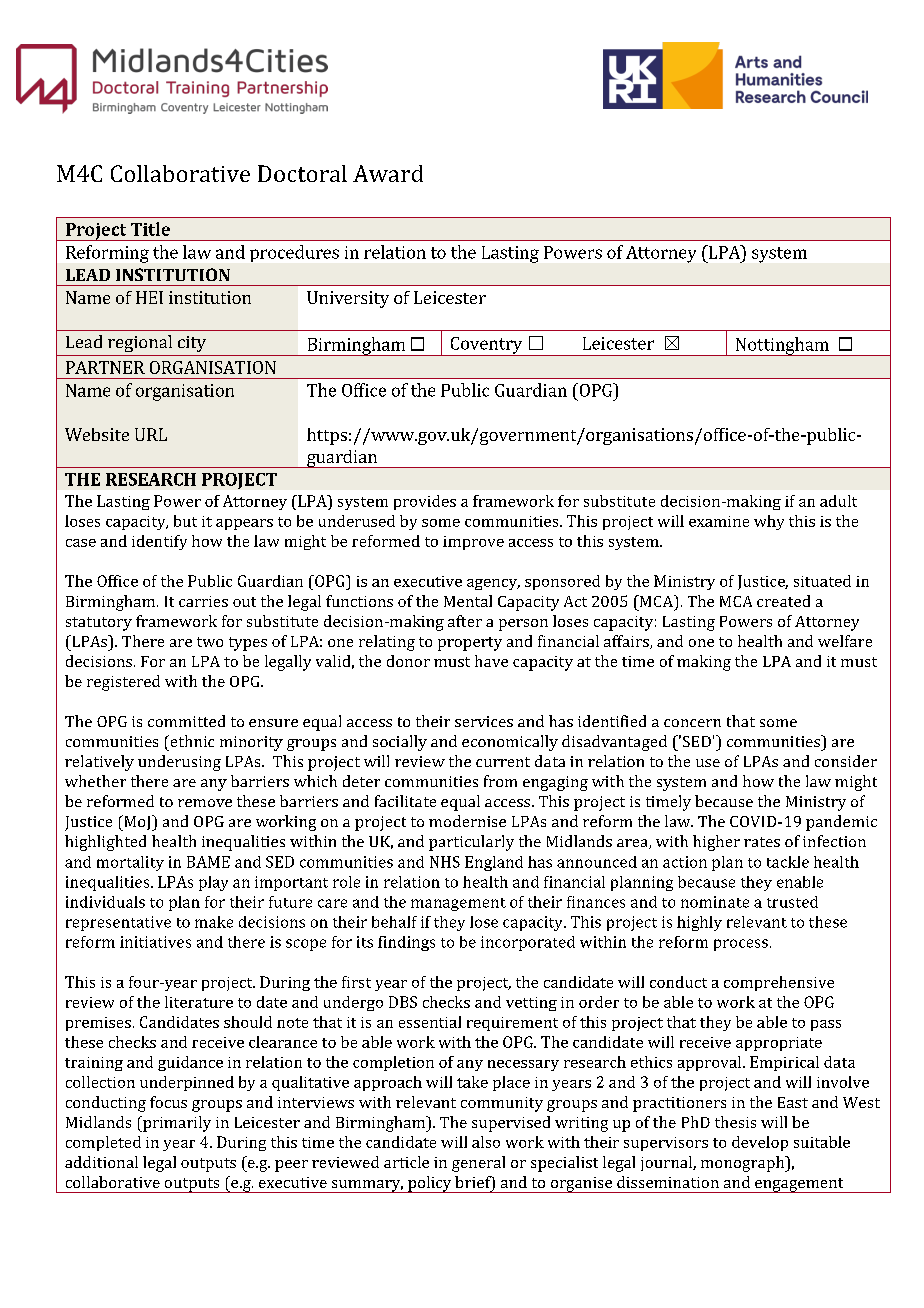  I want to click on welfare, so click(845, 641).
